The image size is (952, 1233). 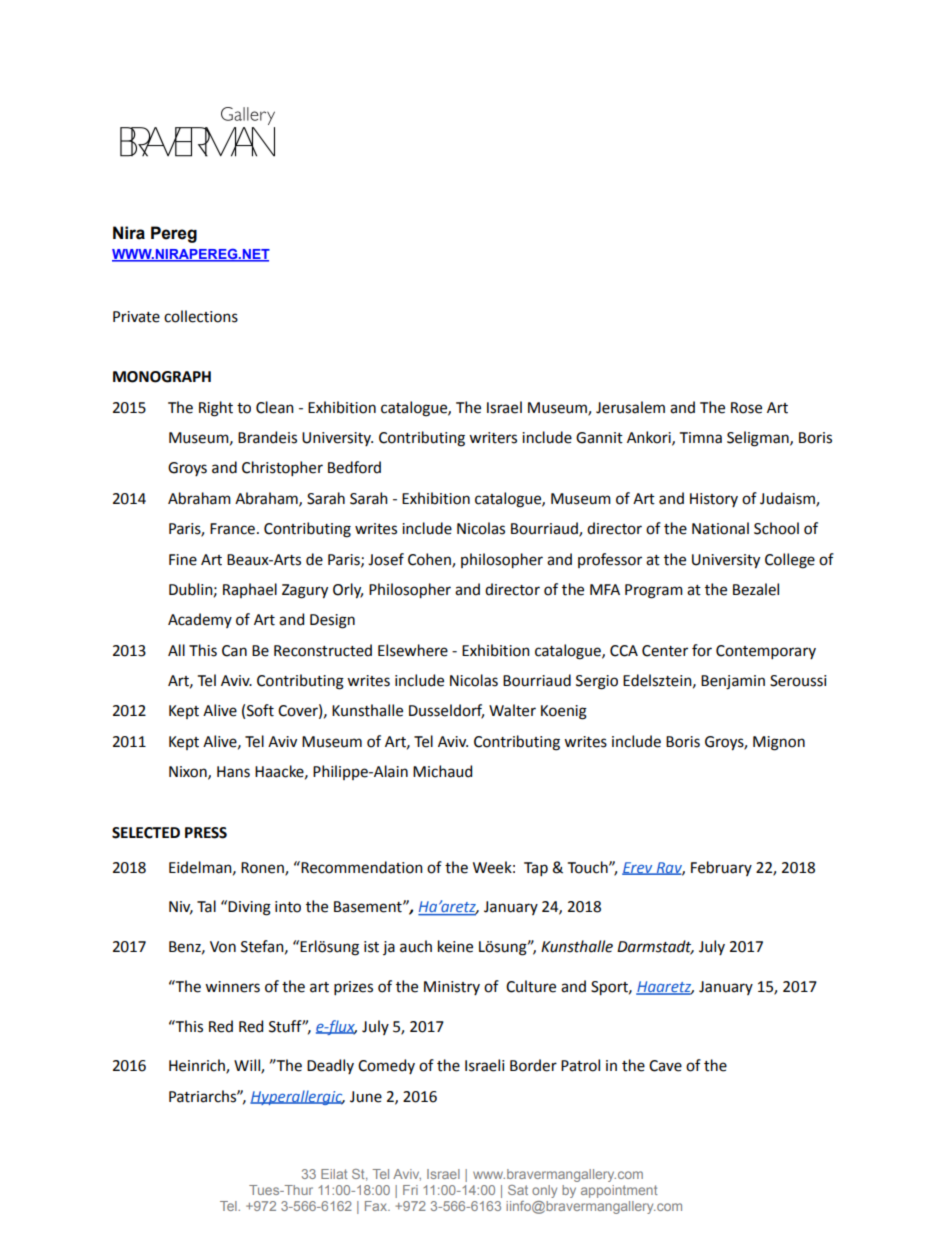 I want to click on Mignon, so click(x=779, y=743).
